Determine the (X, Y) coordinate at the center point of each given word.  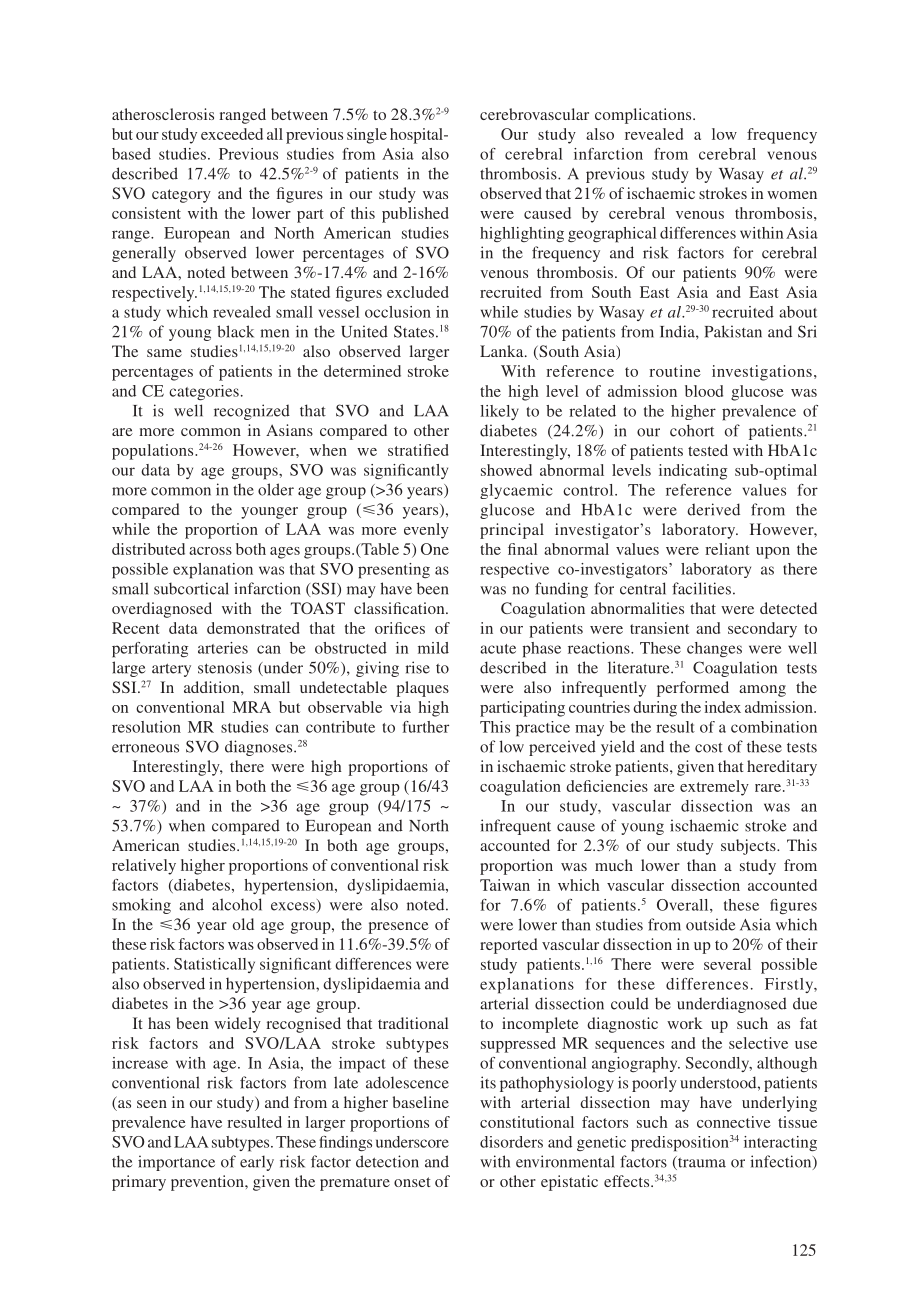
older (276, 489)
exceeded (232, 134)
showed (506, 470)
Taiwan (505, 885)
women (792, 195)
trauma (701, 1163)
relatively (144, 867)
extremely (714, 788)
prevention (208, 1183)
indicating (693, 472)
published (415, 215)
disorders (511, 1142)
